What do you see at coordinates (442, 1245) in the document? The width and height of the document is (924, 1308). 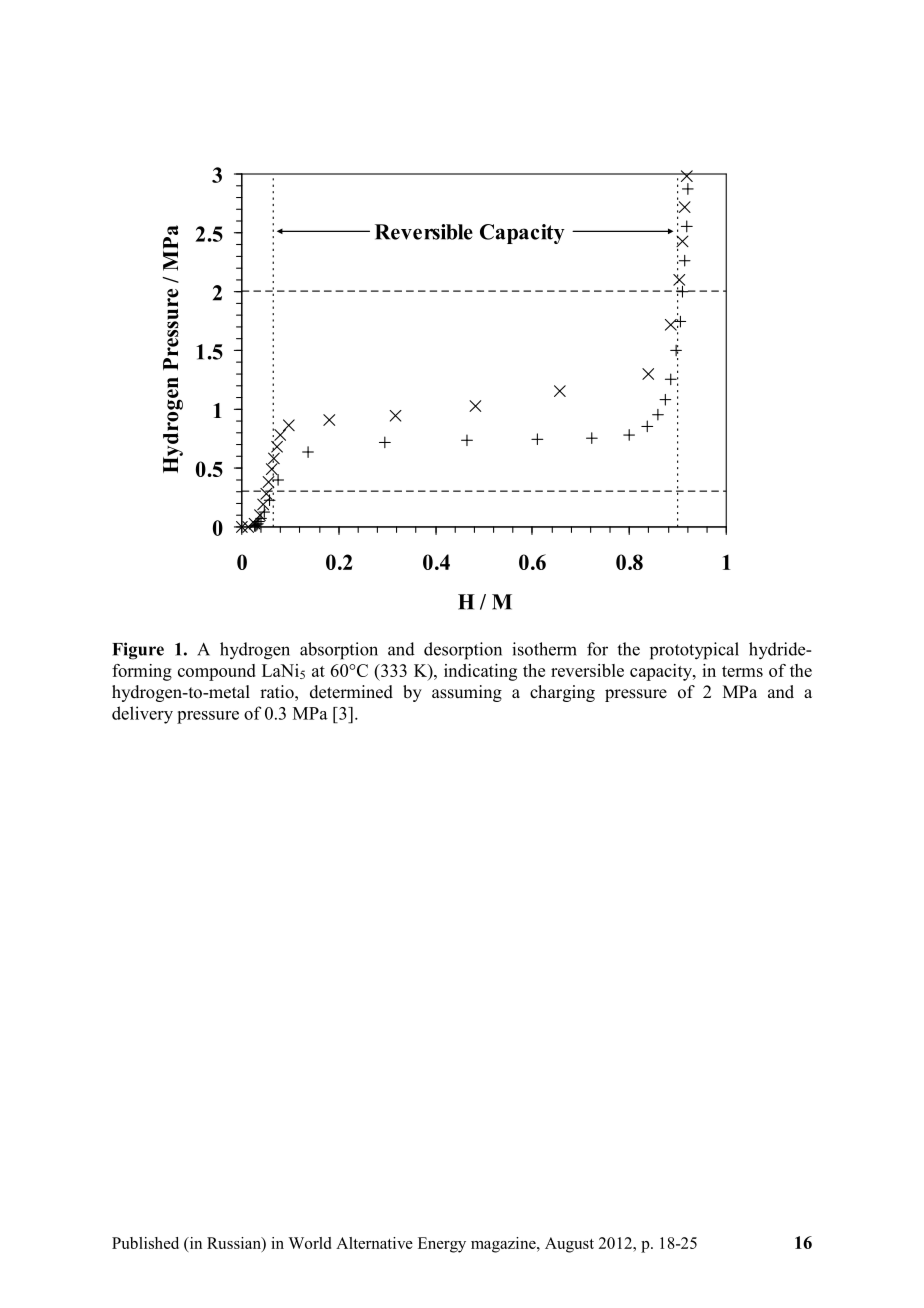 I see `Energy` at bounding box center [442, 1245].
